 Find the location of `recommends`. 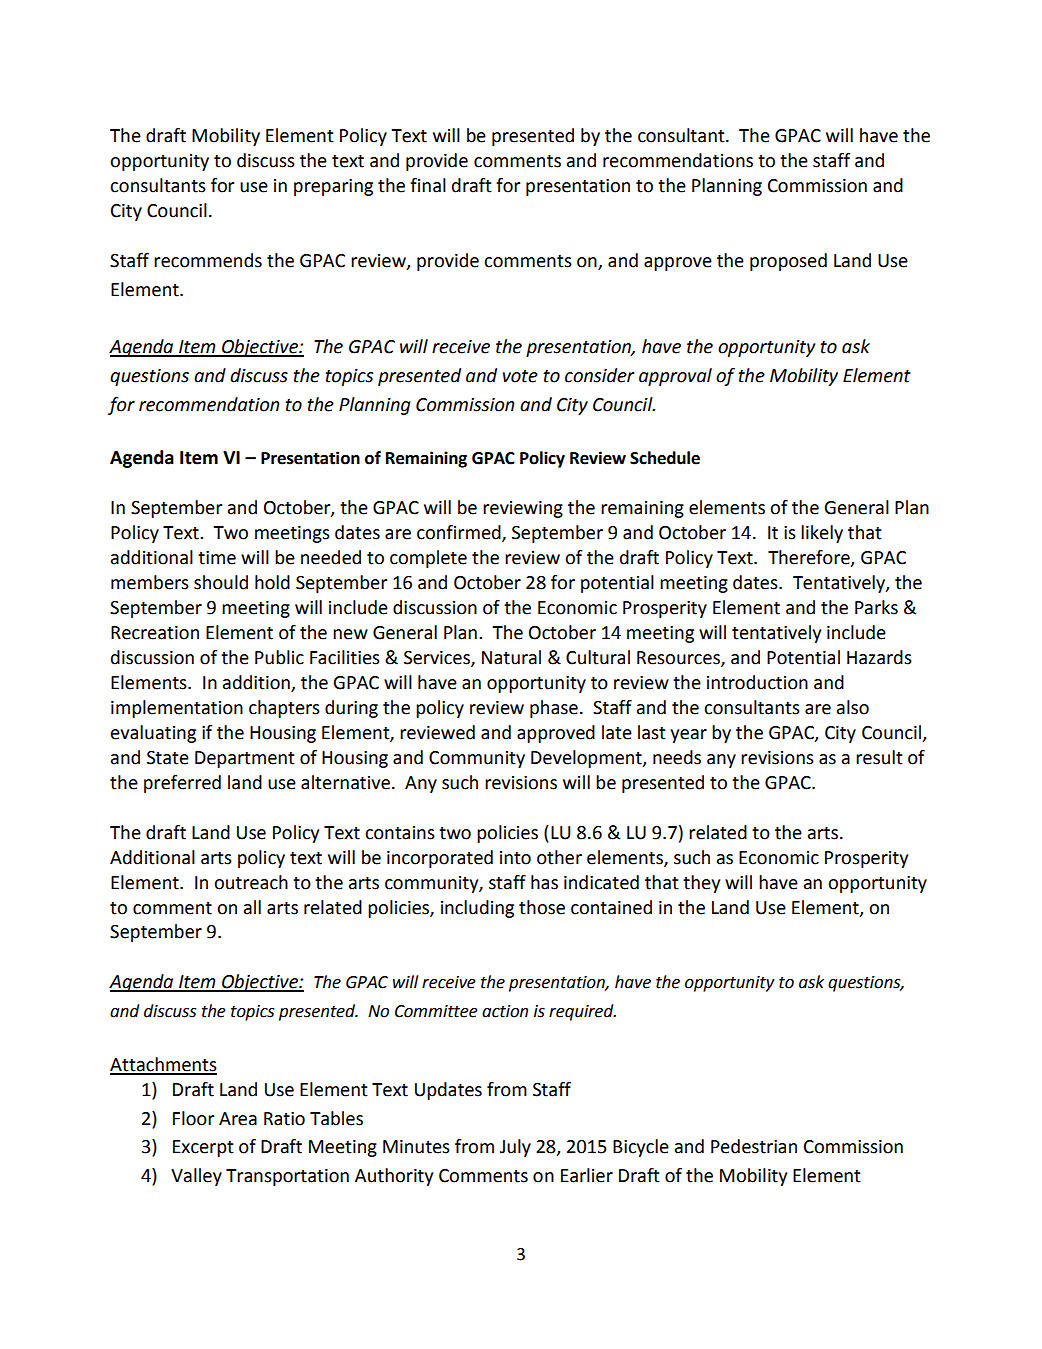

recommends is located at coordinates (208, 260).
